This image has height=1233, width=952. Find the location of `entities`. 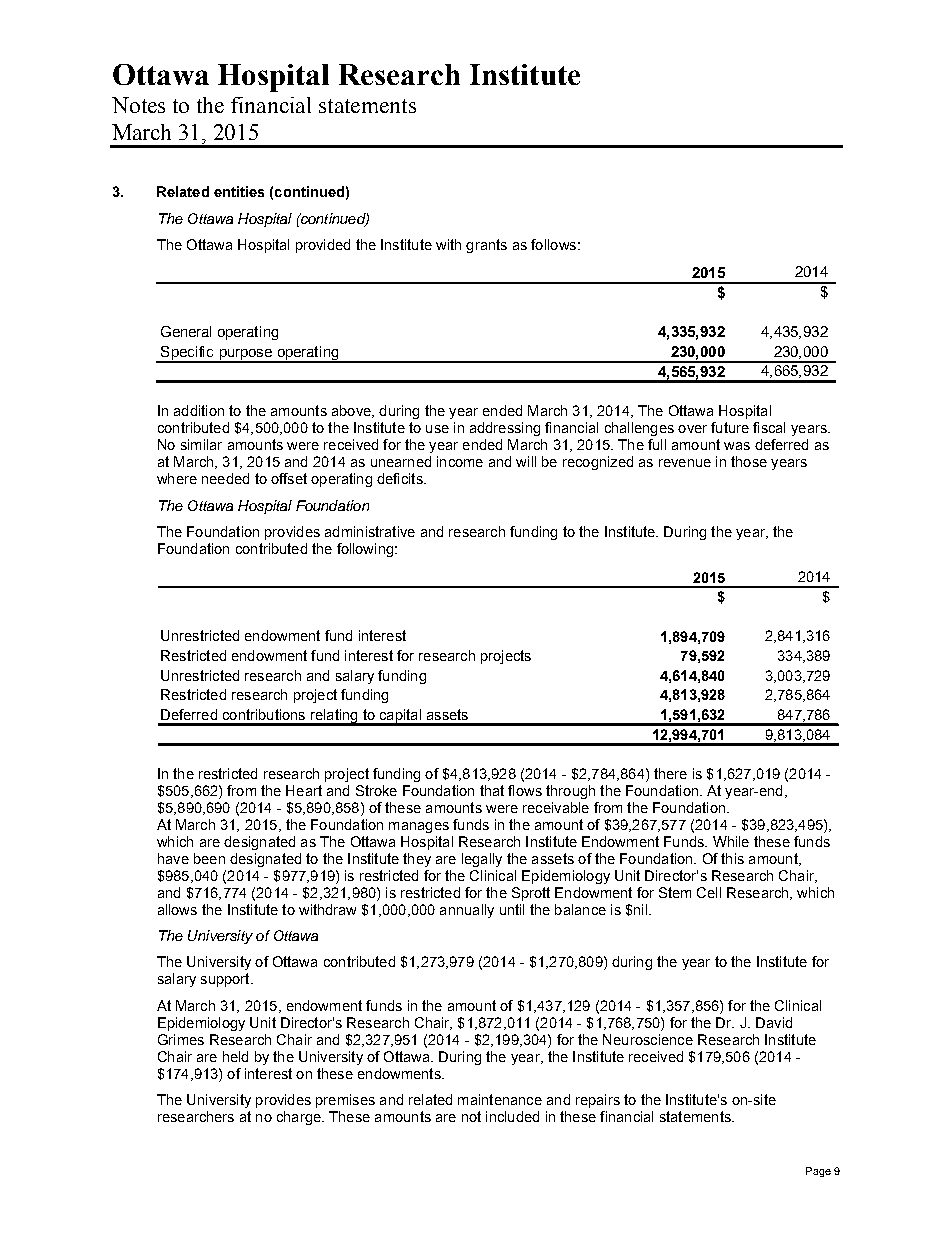

entities is located at coordinates (239, 191).
